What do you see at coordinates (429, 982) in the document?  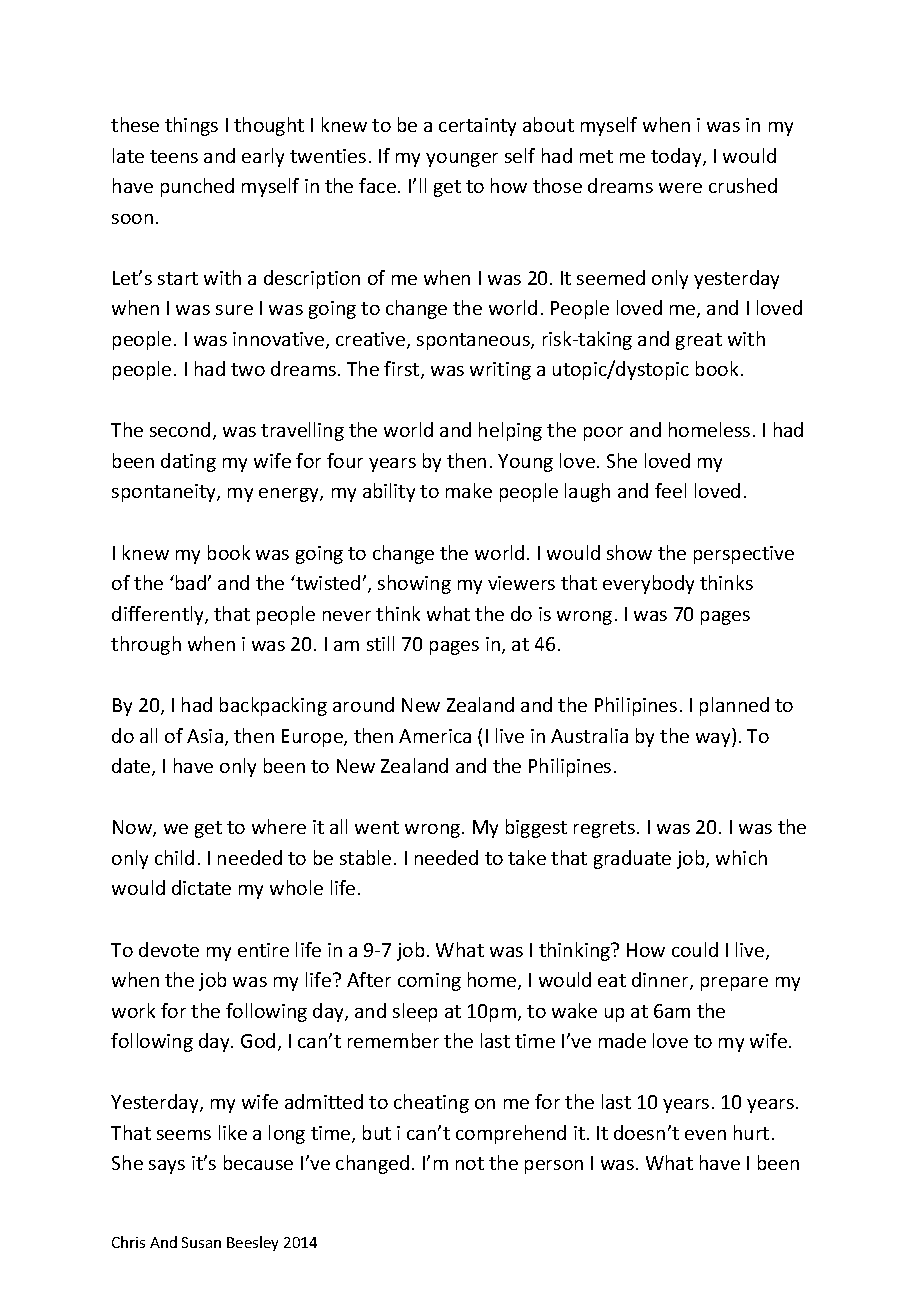 I see `coming` at bounding box center [429, 982].
